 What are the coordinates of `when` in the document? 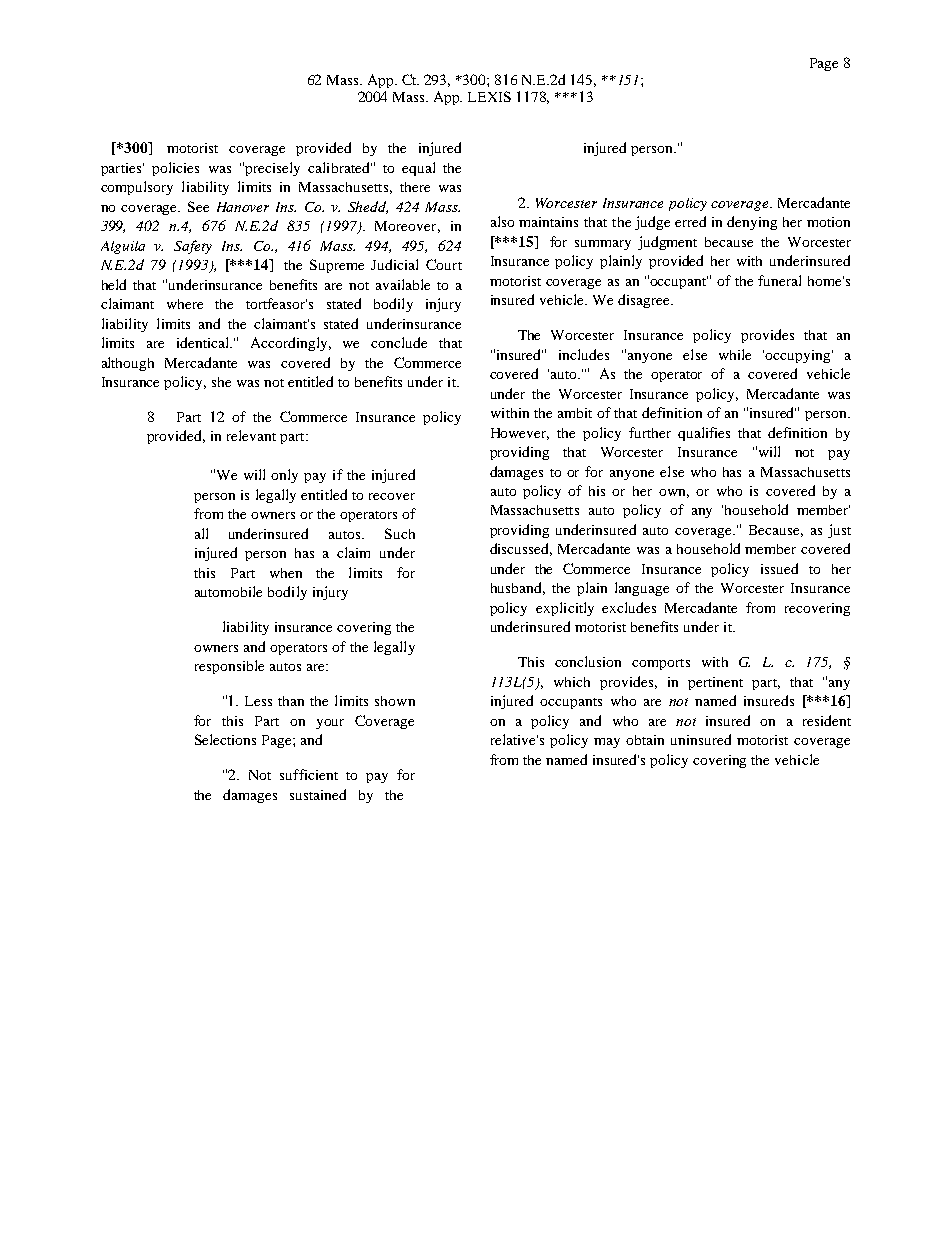 It's located at (286, 573).
